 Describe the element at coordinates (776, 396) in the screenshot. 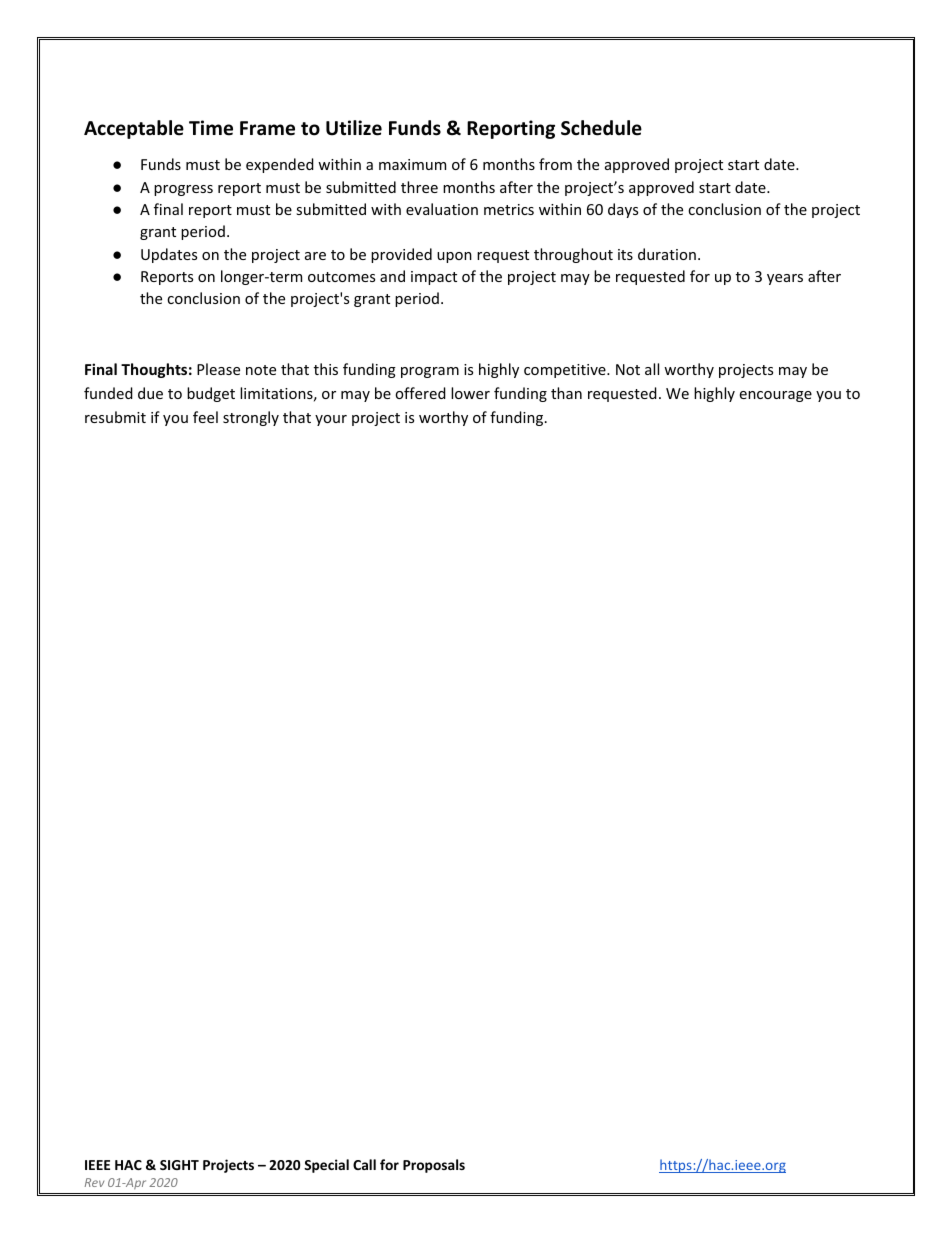

I see `encourage` at that location.
